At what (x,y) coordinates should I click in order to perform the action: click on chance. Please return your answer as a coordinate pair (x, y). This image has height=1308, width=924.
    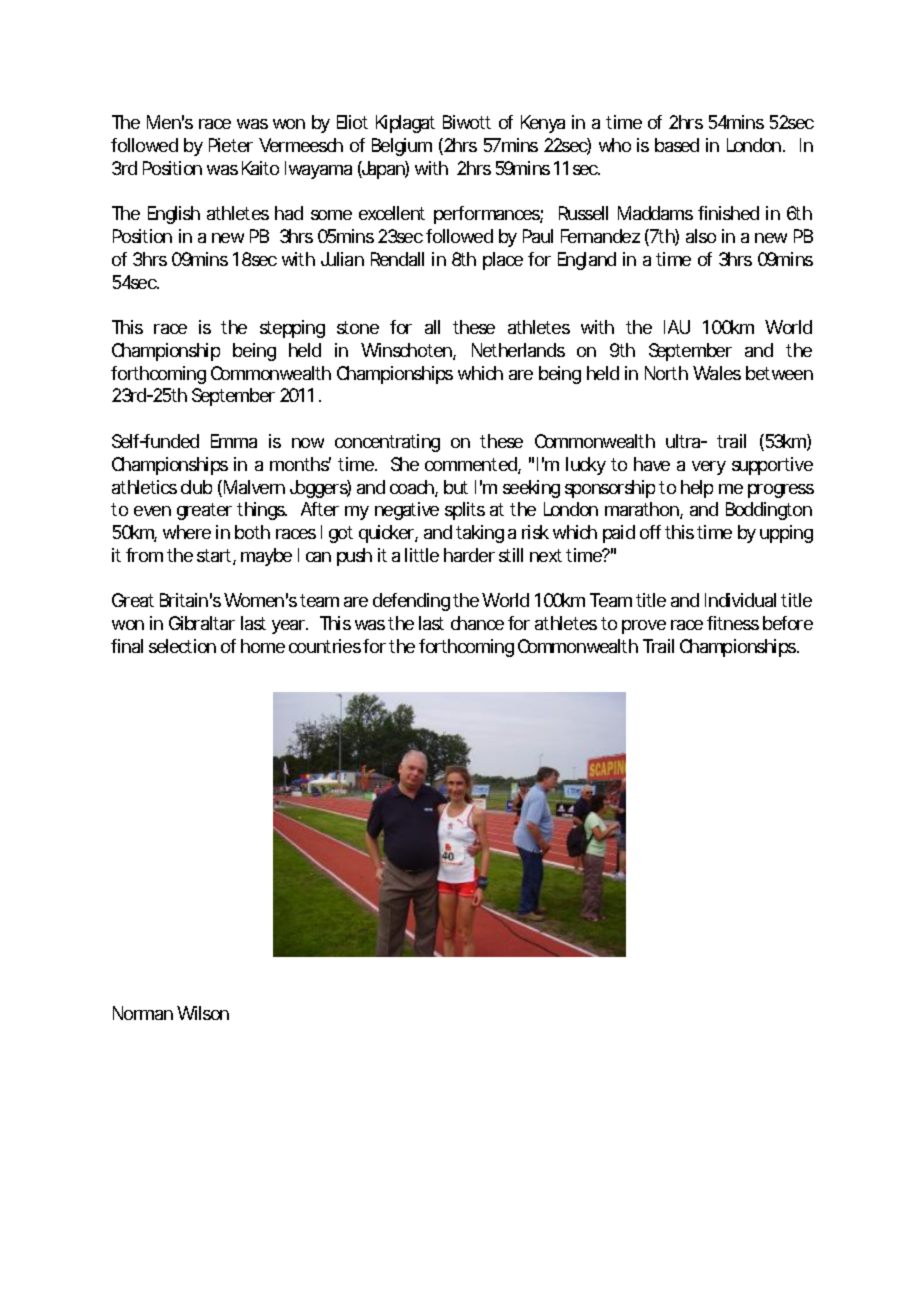
    Looking at the image, I should click on (477, 623).
